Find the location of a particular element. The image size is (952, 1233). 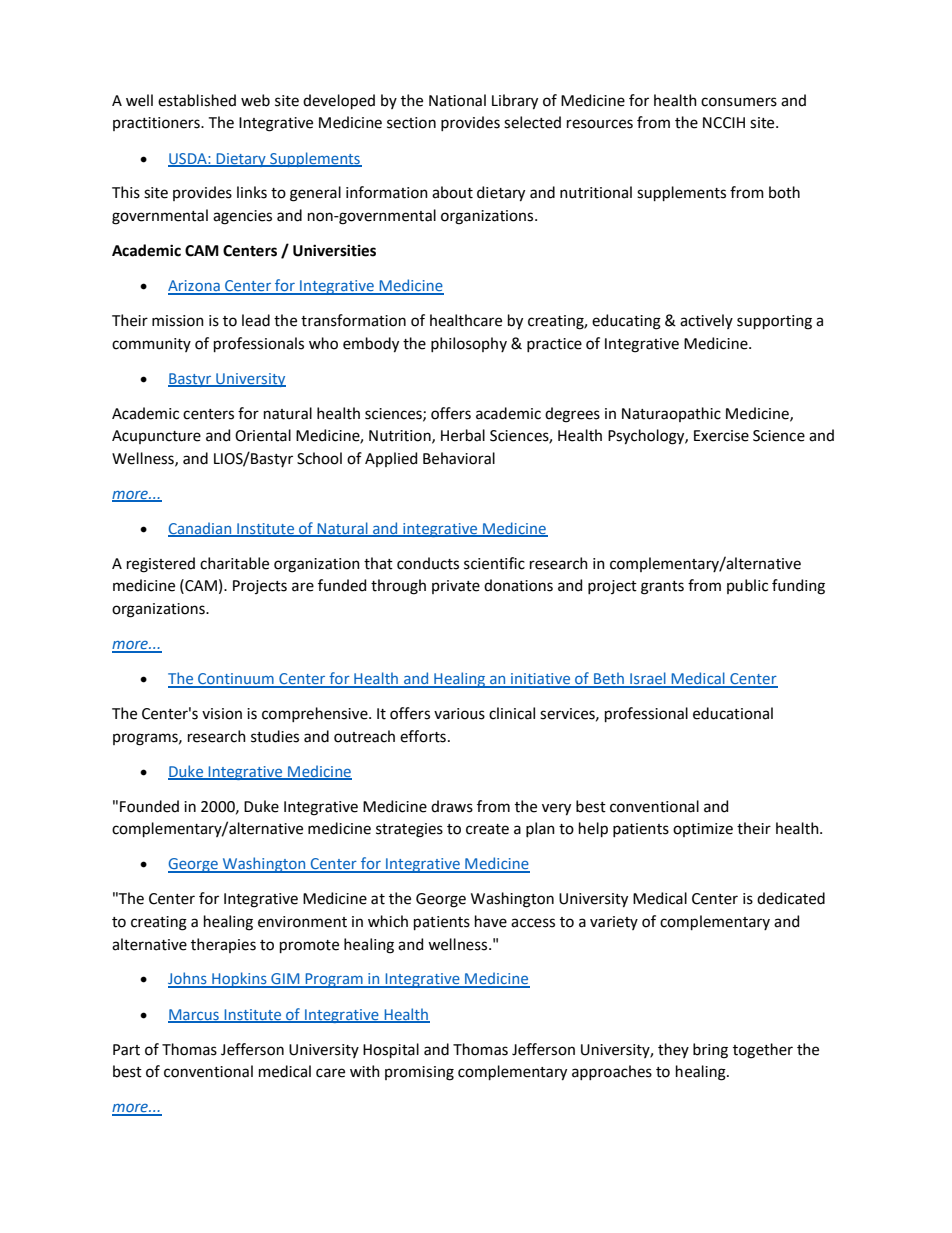

bring is located at coordinates (710, 1051).
